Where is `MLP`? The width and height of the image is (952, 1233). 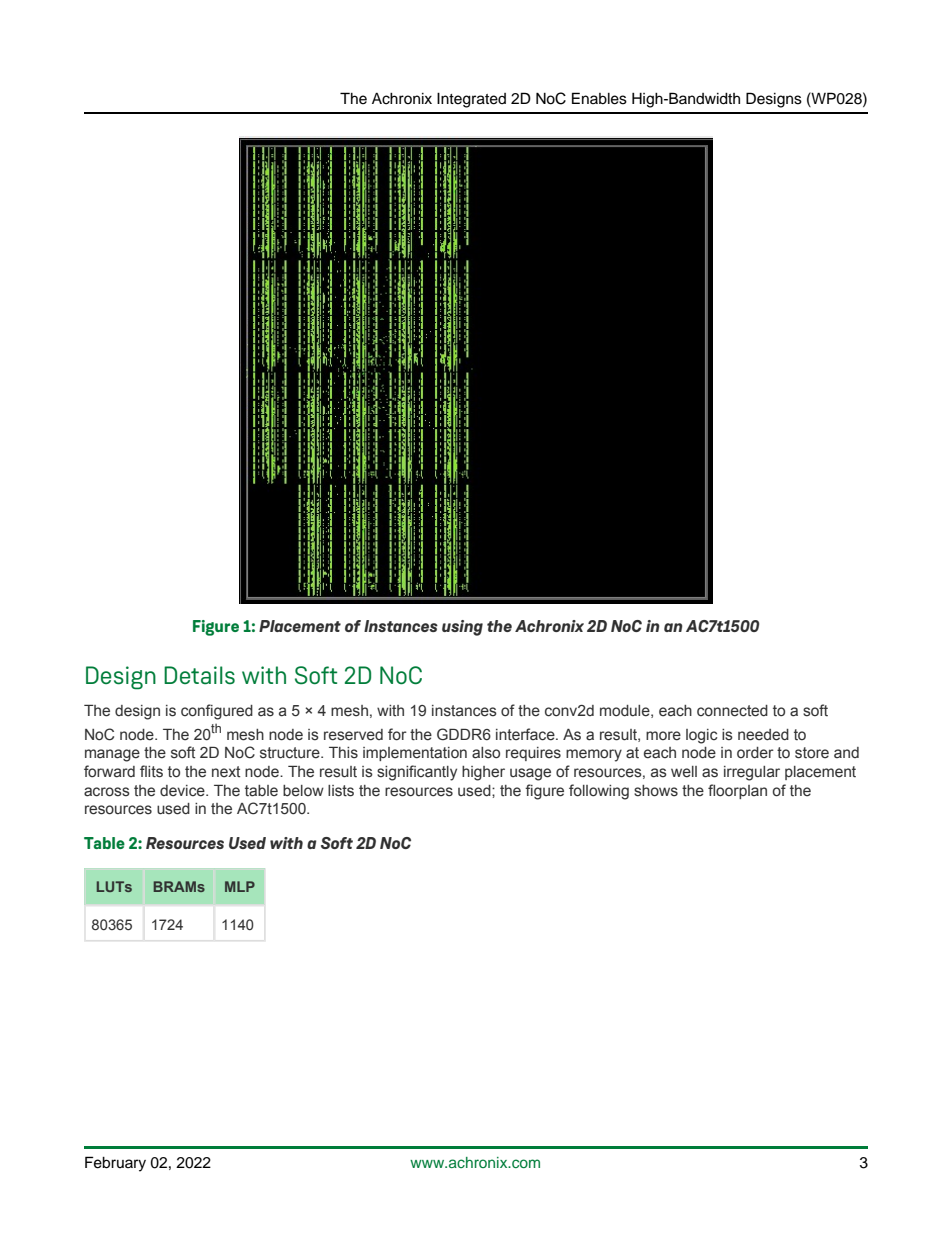
MLP is located at coordinates (240, 886).
